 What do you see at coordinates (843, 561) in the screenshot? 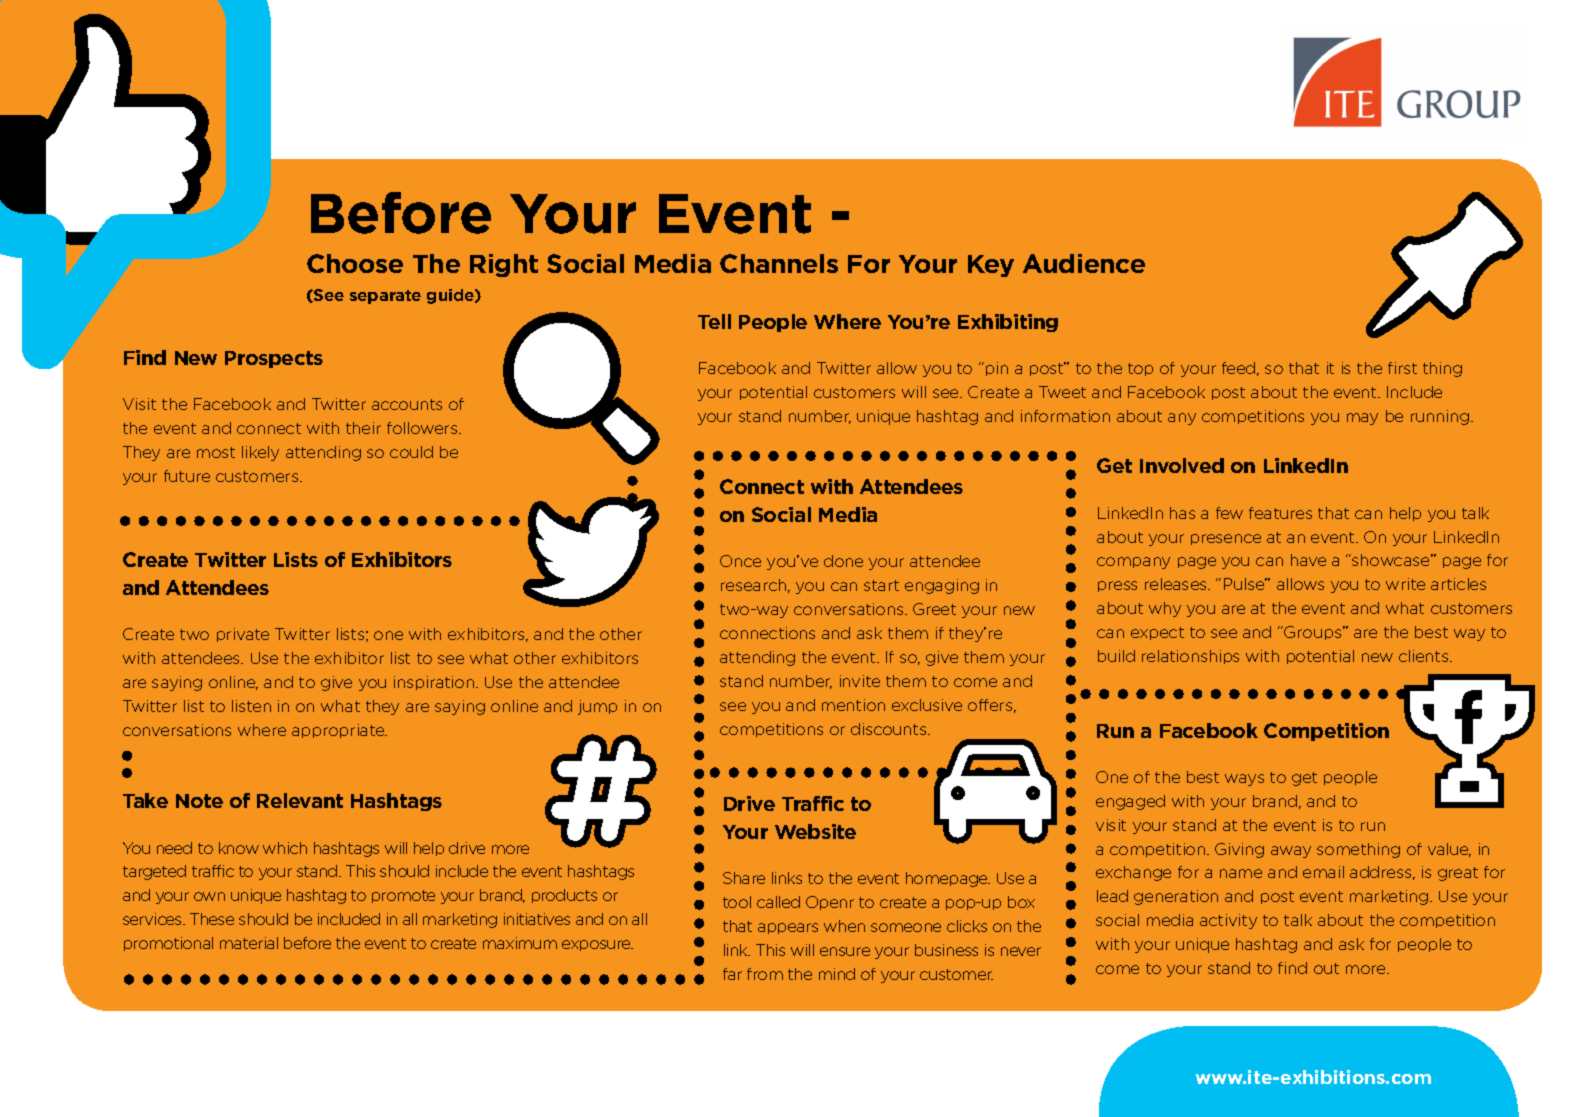
I see `done` at bounding box center [843, 561].
